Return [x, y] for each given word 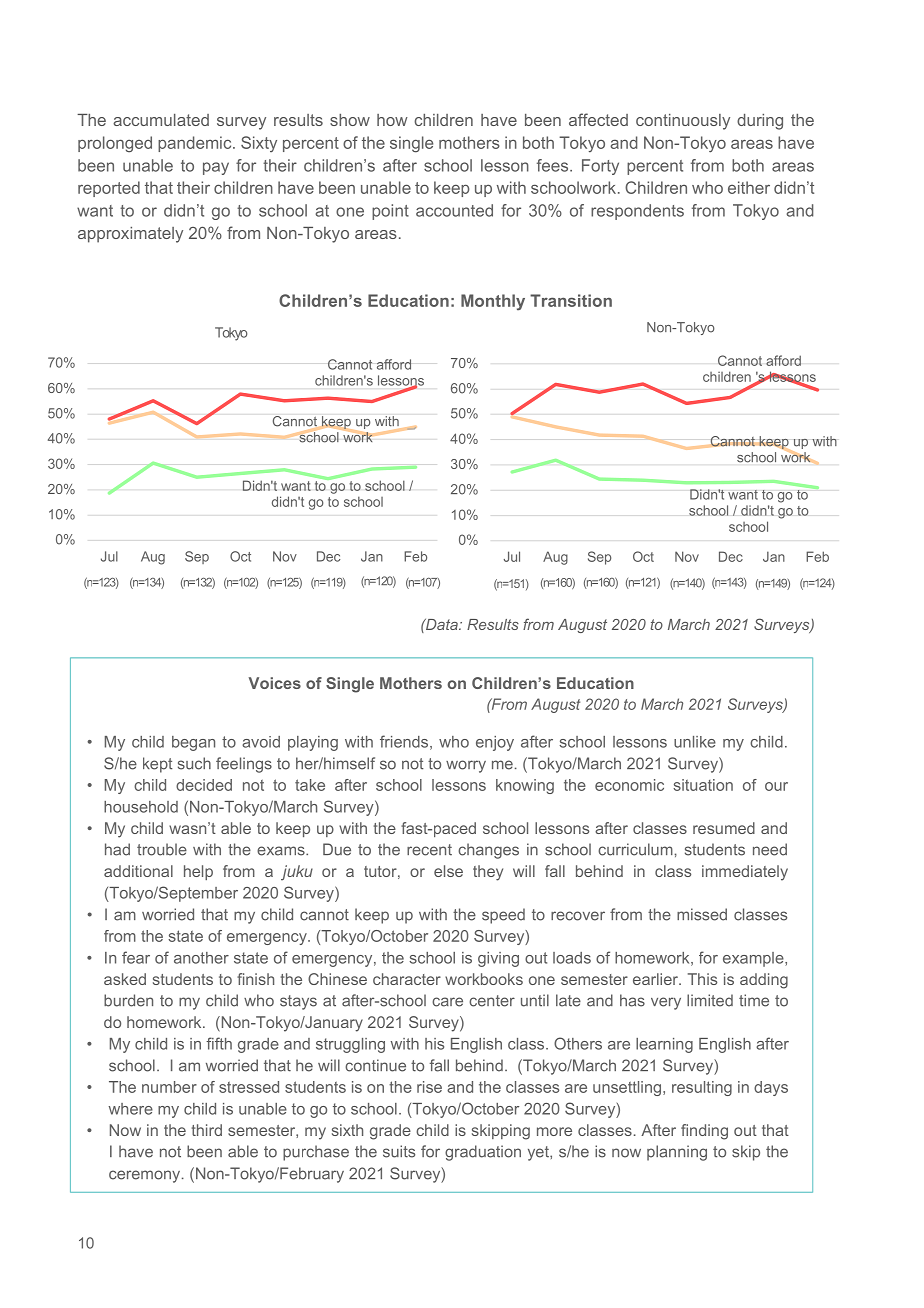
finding [704, 1132]
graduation [483, 1153]
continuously [683, 122]
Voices [275, 683]
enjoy [495, 743]
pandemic [196, 144]
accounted [454, 210]
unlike [695, 742]
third [207, 1130]
